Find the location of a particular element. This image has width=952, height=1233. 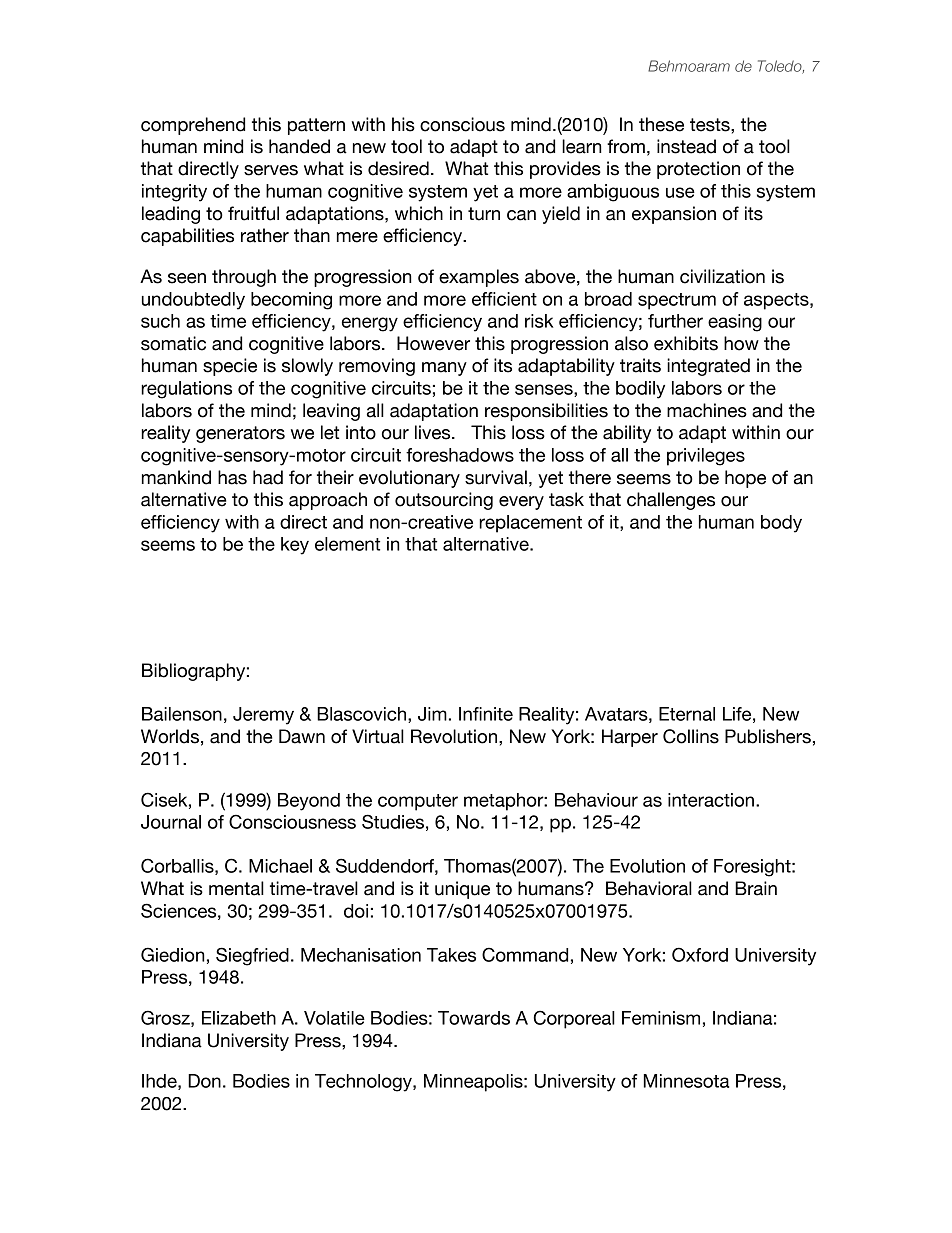

Towards is located at coordinates (474, 1018).
